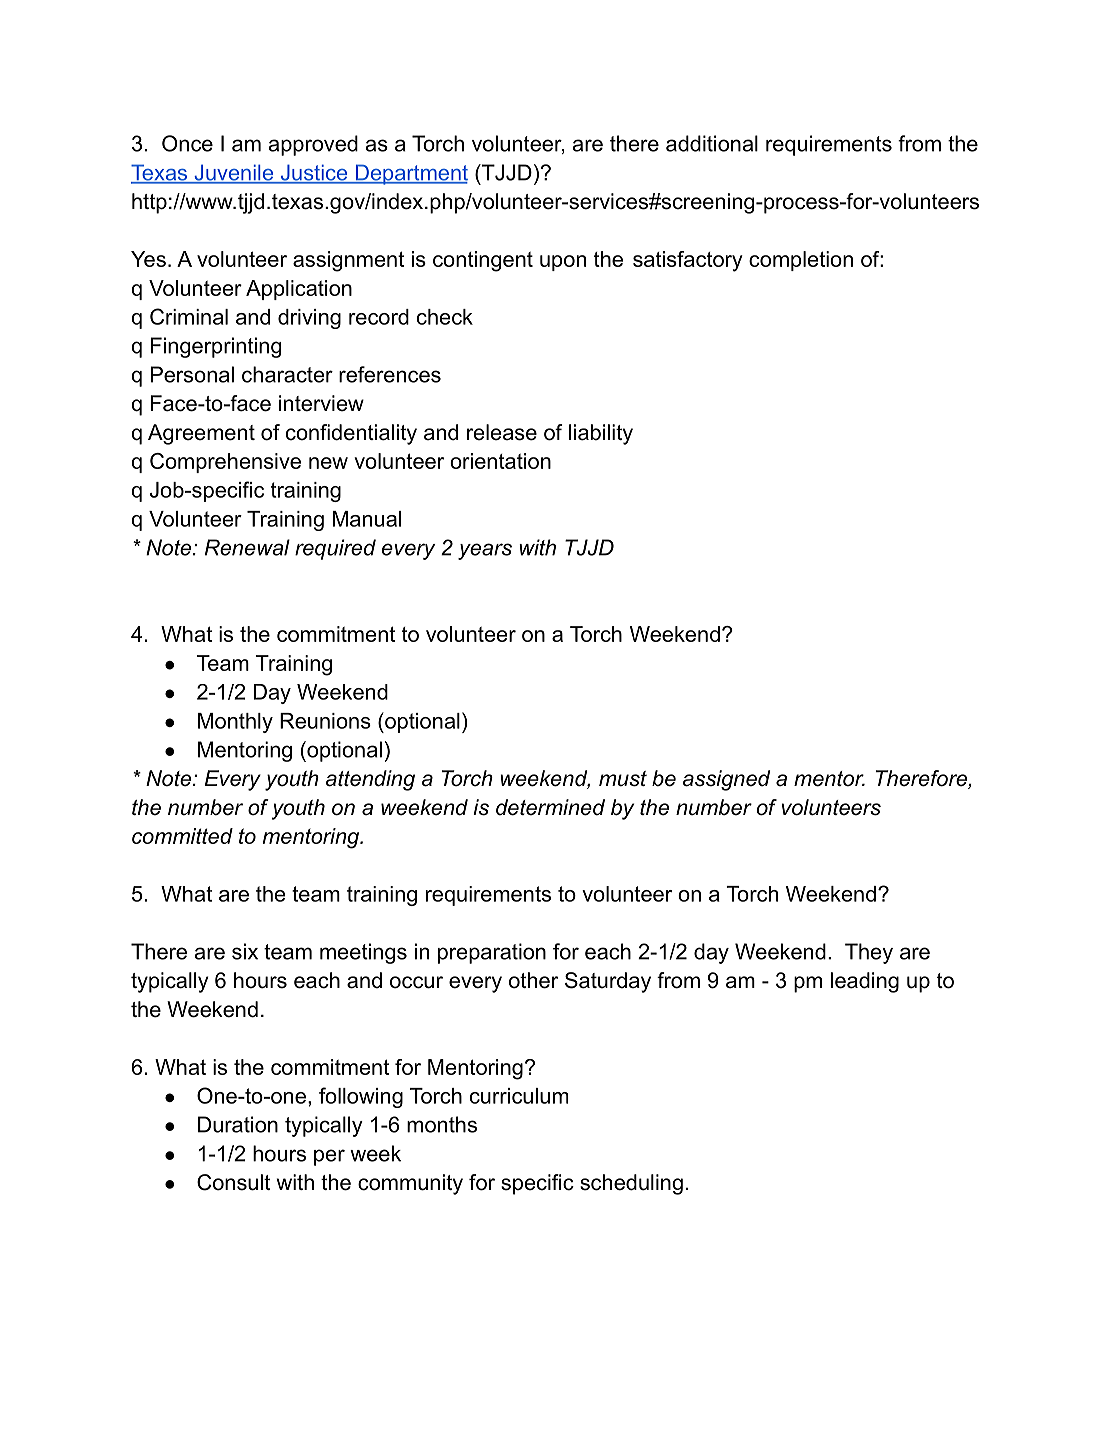  What do you see at coordinates (550, 807) in the image?
I see `determined` at bounding box center [550, 807].
